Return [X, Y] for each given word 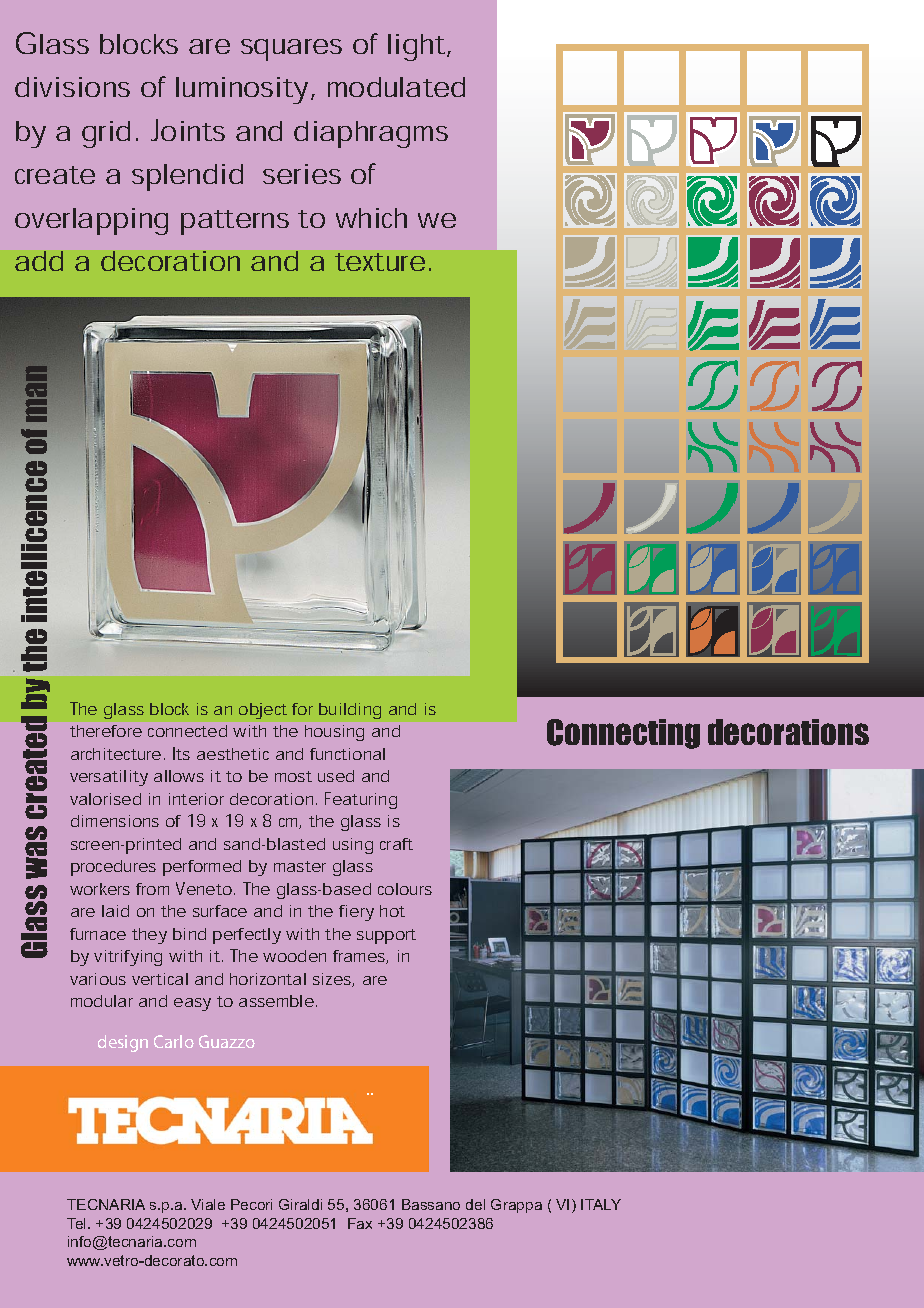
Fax [360, 1223]
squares [291, 50]
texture [380, 262]
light [418, 47]
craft [396, 844]
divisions [72, 87]
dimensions [115, 821]
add [39, 261]
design [123, 1043]
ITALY [601, 1204]
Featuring [361, 800]
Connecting [623, 734]
